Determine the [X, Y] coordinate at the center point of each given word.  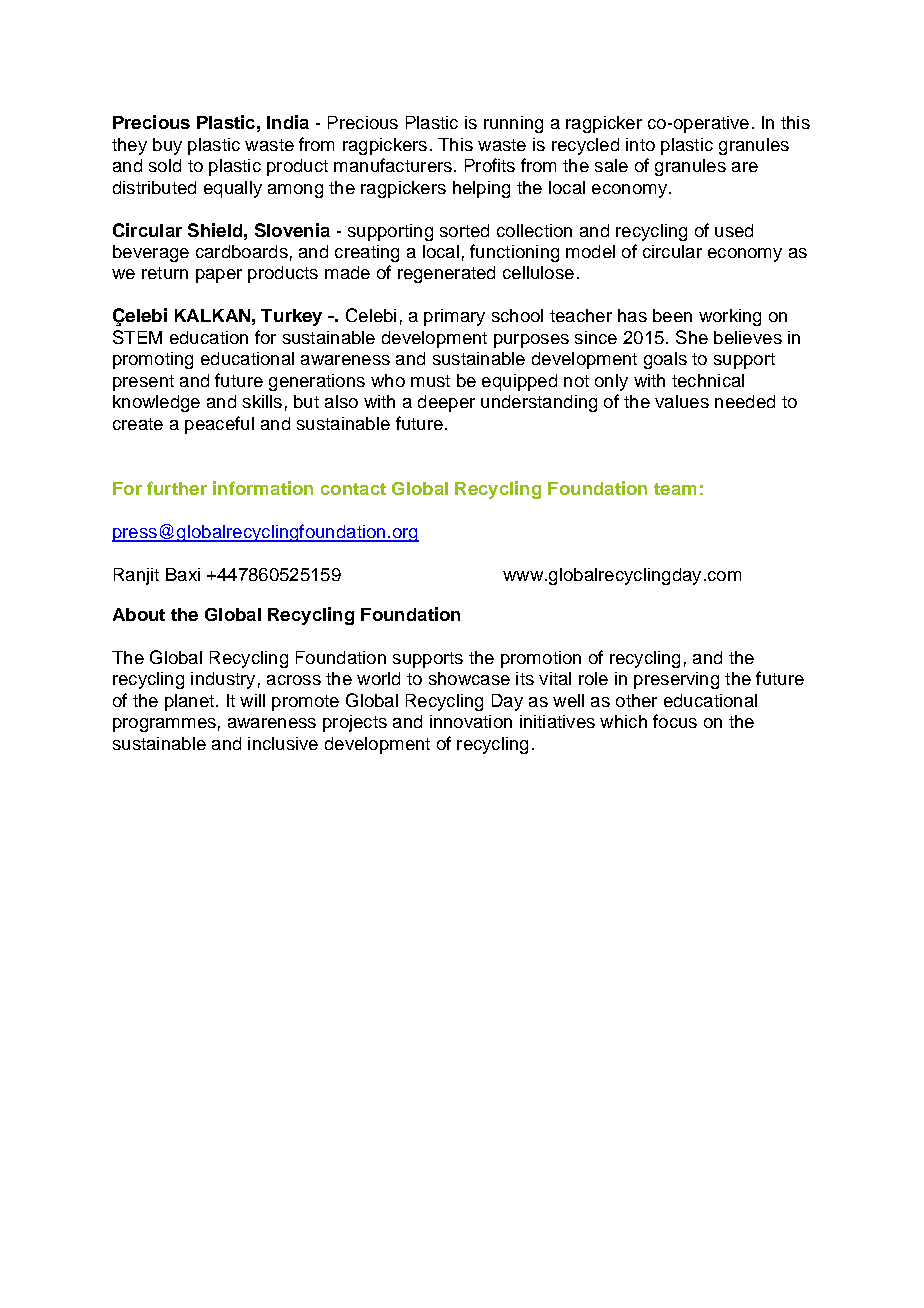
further [177, 488]
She [692, 337]
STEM [137, 337]
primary [454, 317]
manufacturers [393, 165]
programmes [164, 725]
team [675, 489]
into [640, 144]
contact [353, 489]
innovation [471, 721]
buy [167, 146]
